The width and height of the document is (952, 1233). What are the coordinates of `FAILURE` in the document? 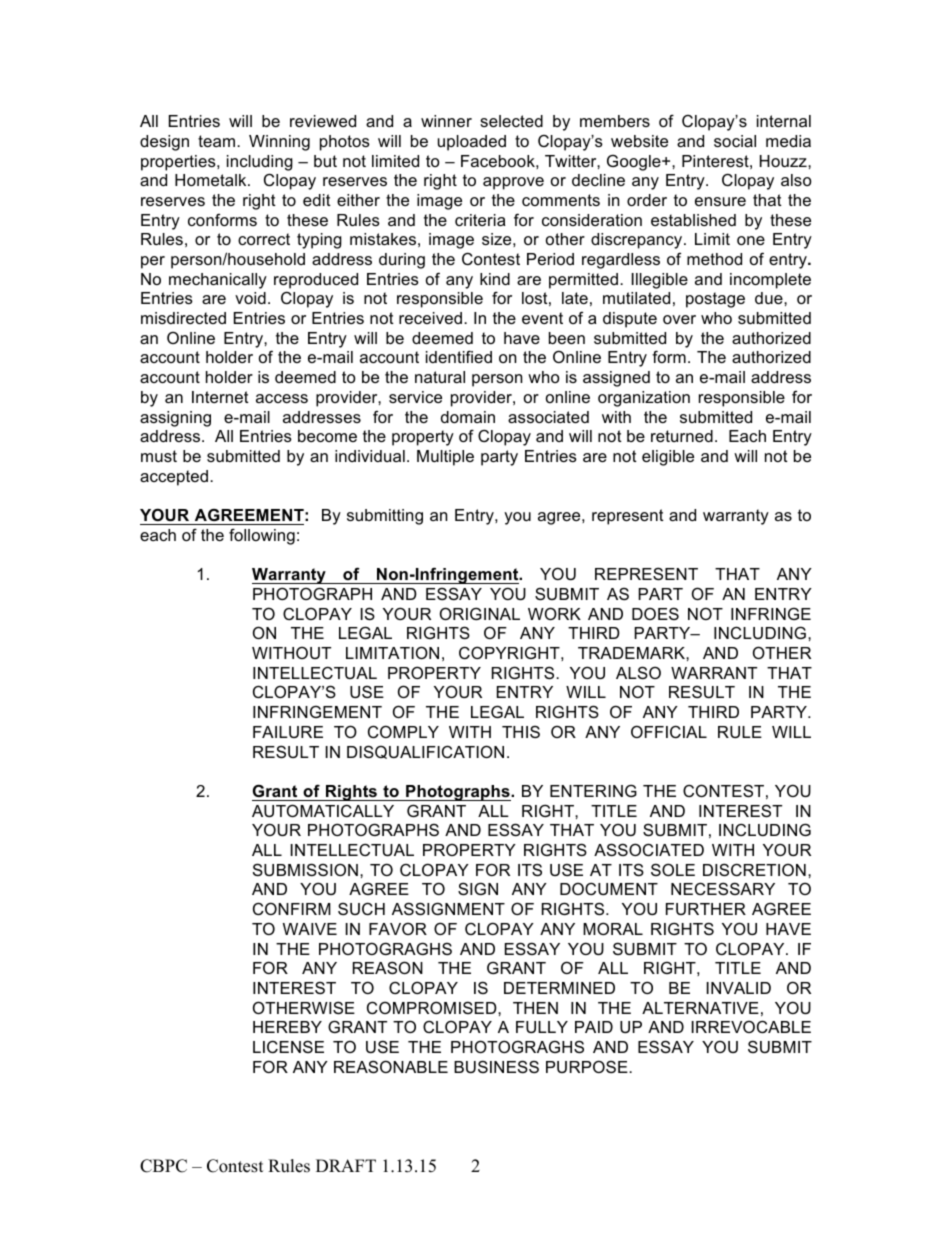 It's located at (288, 732).
